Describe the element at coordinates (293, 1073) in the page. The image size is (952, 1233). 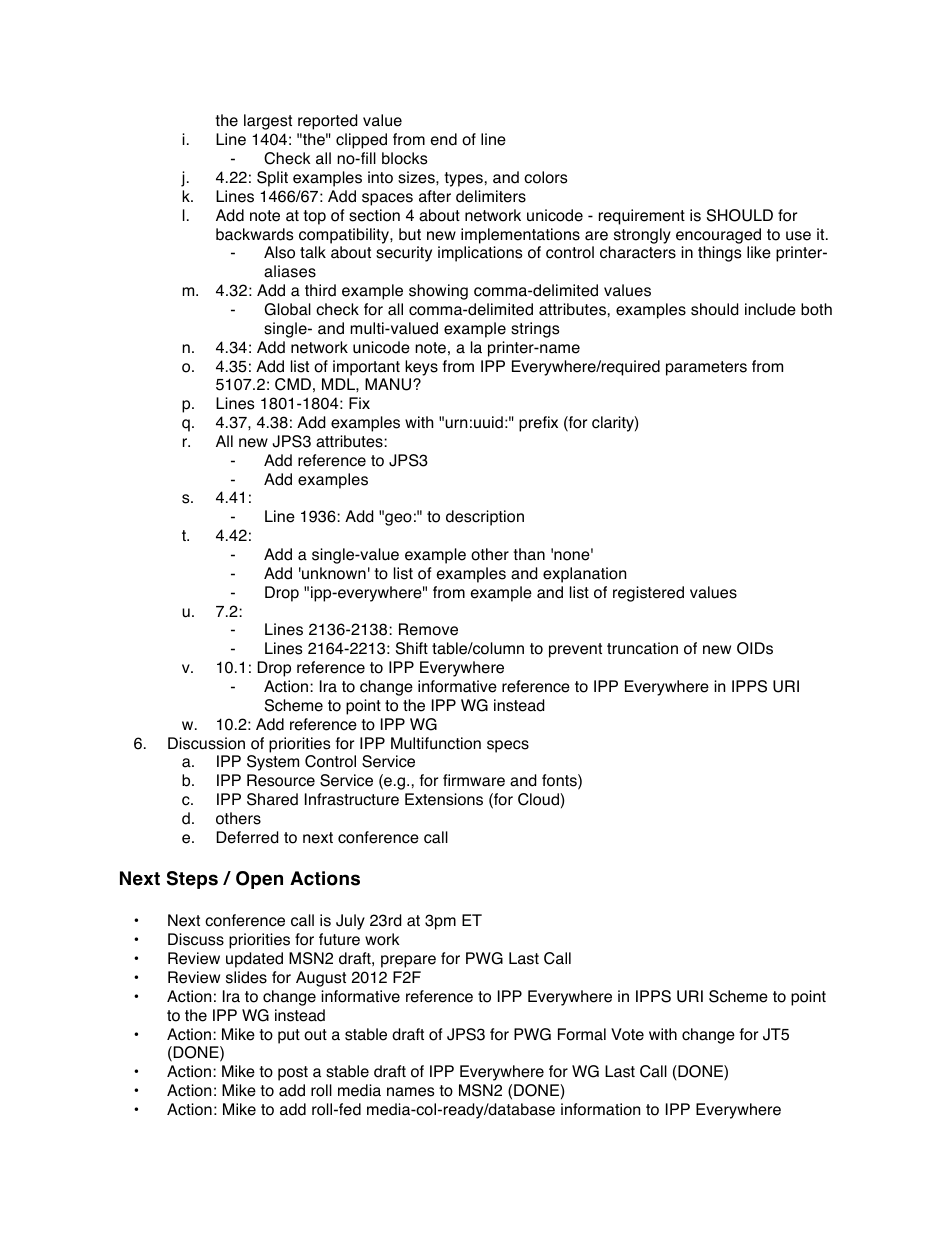
I see `post` at that location.
